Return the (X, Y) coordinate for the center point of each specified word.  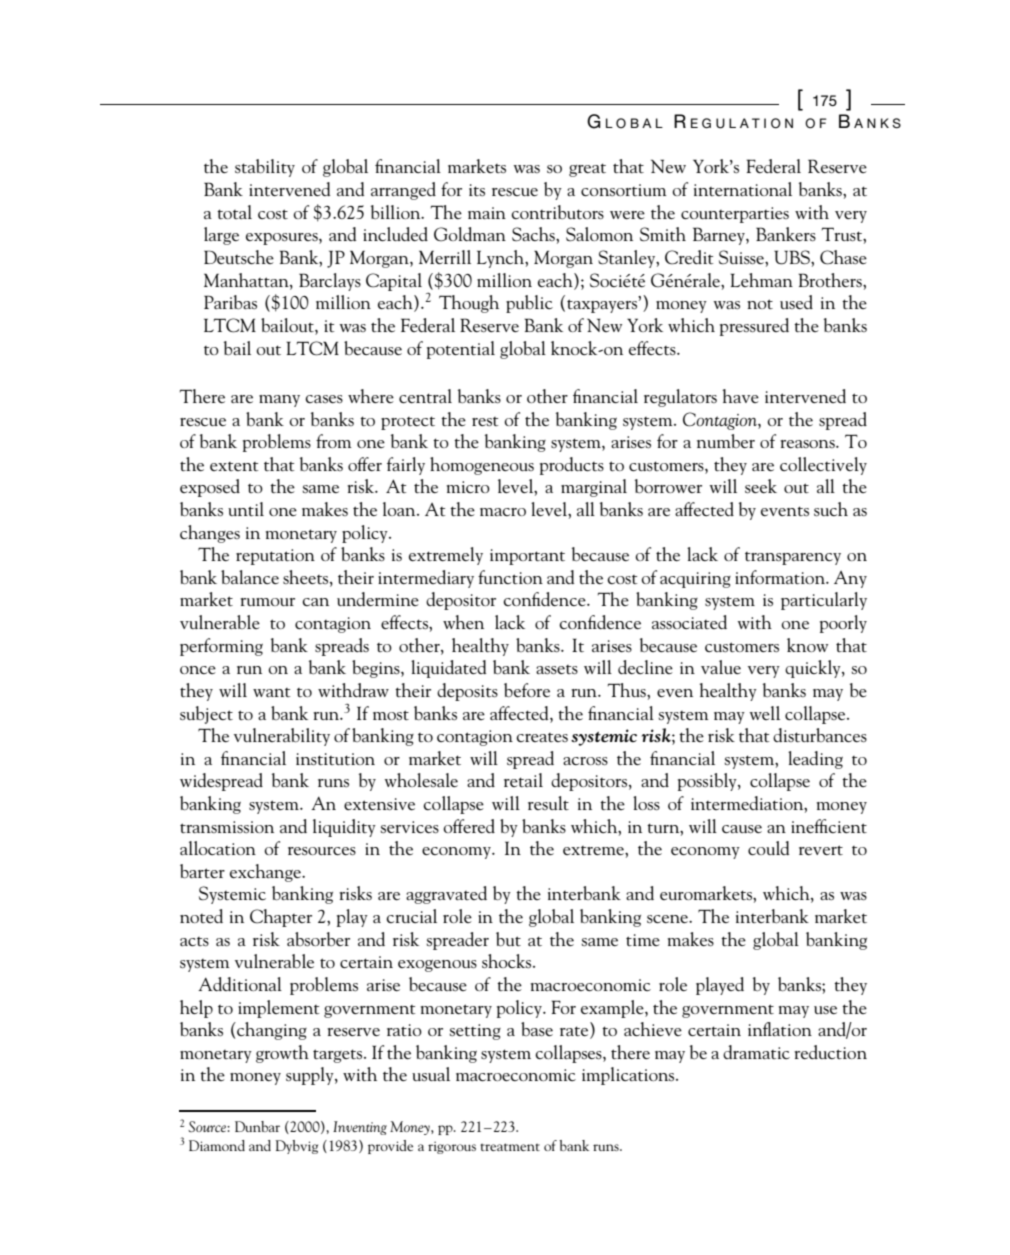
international (743, 189)
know (807, 645)
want (271, 692)
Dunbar (257, 1126)
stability (265, 168)
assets (557, 669)
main (487, 213)
